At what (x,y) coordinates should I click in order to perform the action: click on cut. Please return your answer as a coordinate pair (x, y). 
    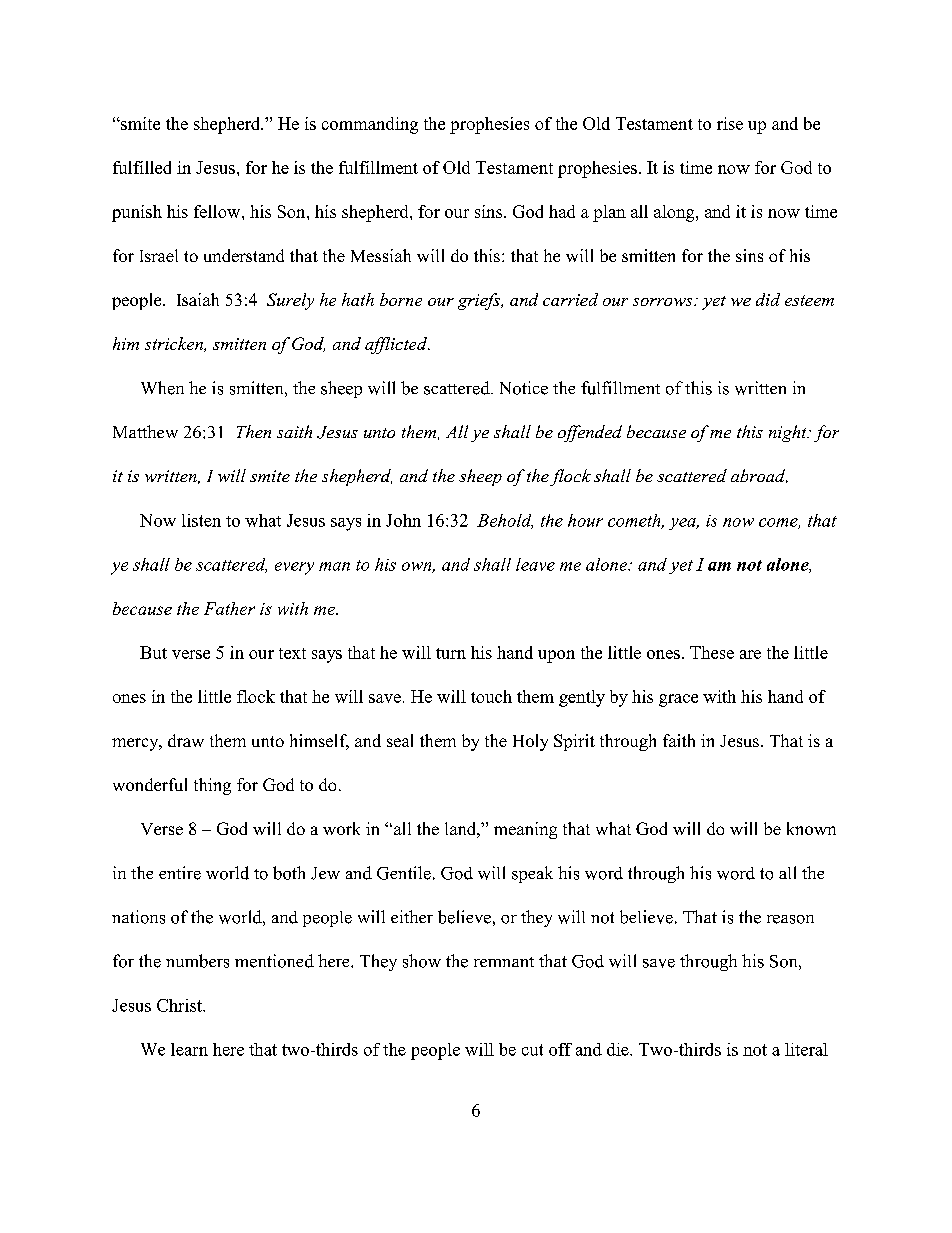
    Looking at the image, I should click on (532, 1050).
